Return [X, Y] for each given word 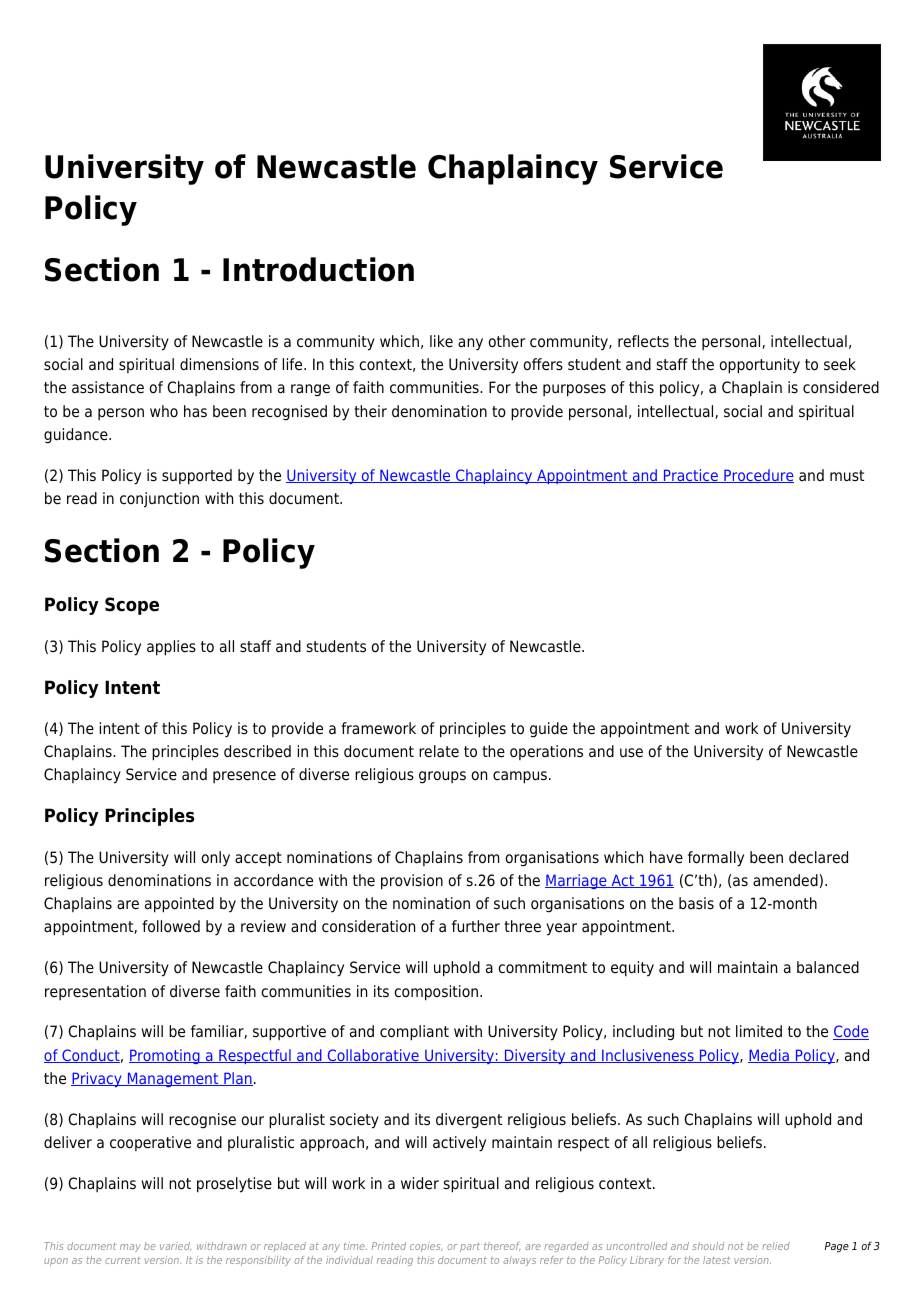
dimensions [219, 364]
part [470, 1247]
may [130, 1248]
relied [776, 1246]
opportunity [759, 366]
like [441, 341]
